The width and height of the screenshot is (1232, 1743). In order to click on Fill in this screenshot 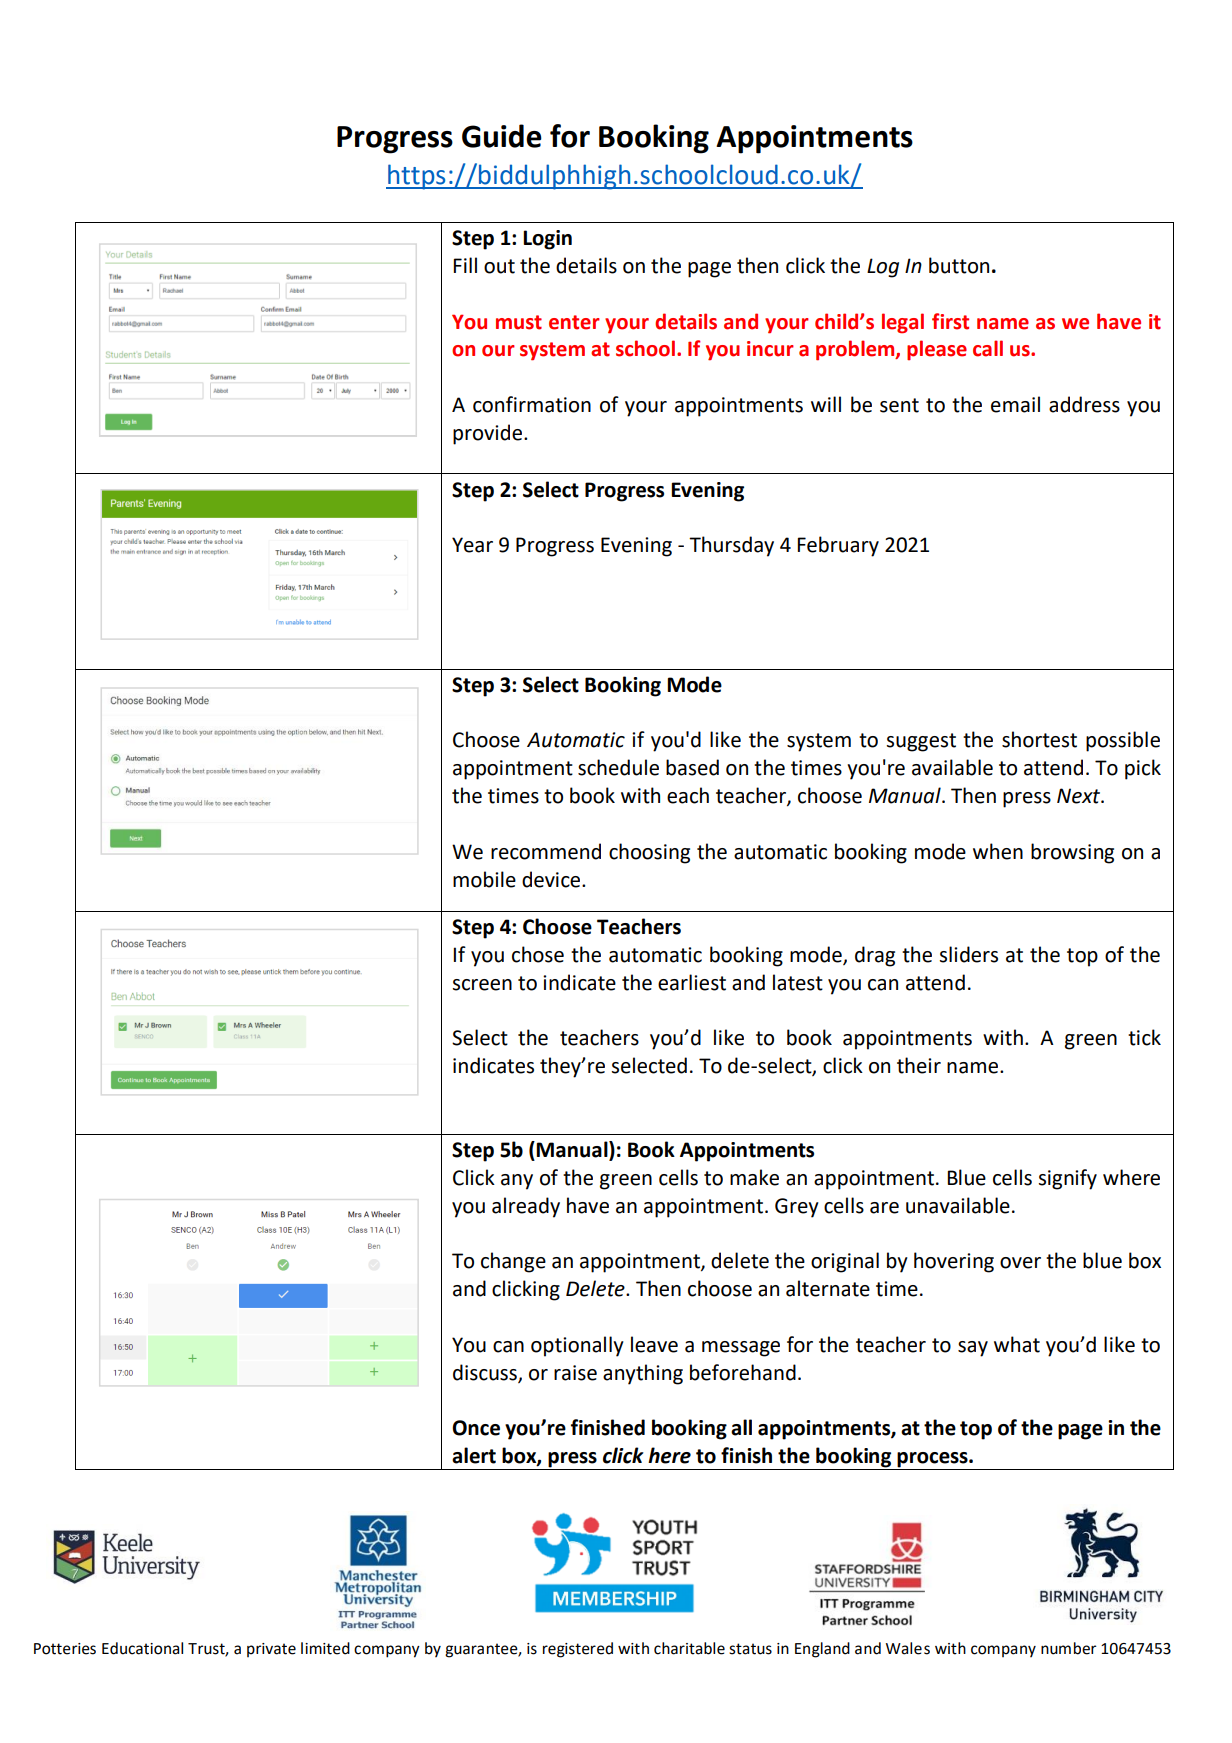, I will do `click(465, 265)`.
